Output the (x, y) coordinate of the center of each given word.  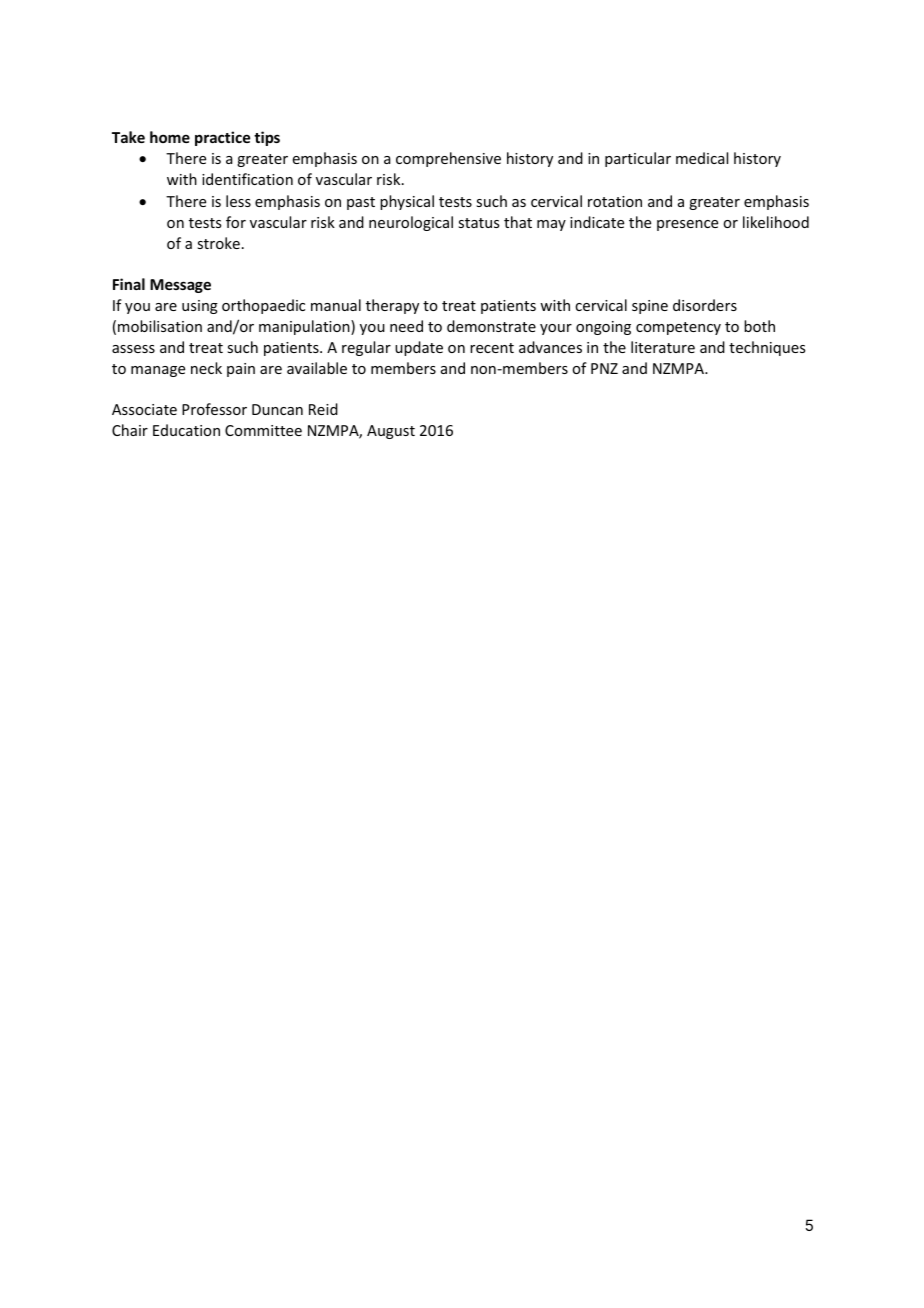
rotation (615, 201)
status (478, 223)
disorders (705, 305)
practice (222, 138)
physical (407, 202)
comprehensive (448, 159)
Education (186, 430)
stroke (218, 243)
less (238, 201)
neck (206, 368)
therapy (392, 306)
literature (663, 347)
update (419, 348)
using (200, 307)
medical (702, 158)
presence (687, 225)
